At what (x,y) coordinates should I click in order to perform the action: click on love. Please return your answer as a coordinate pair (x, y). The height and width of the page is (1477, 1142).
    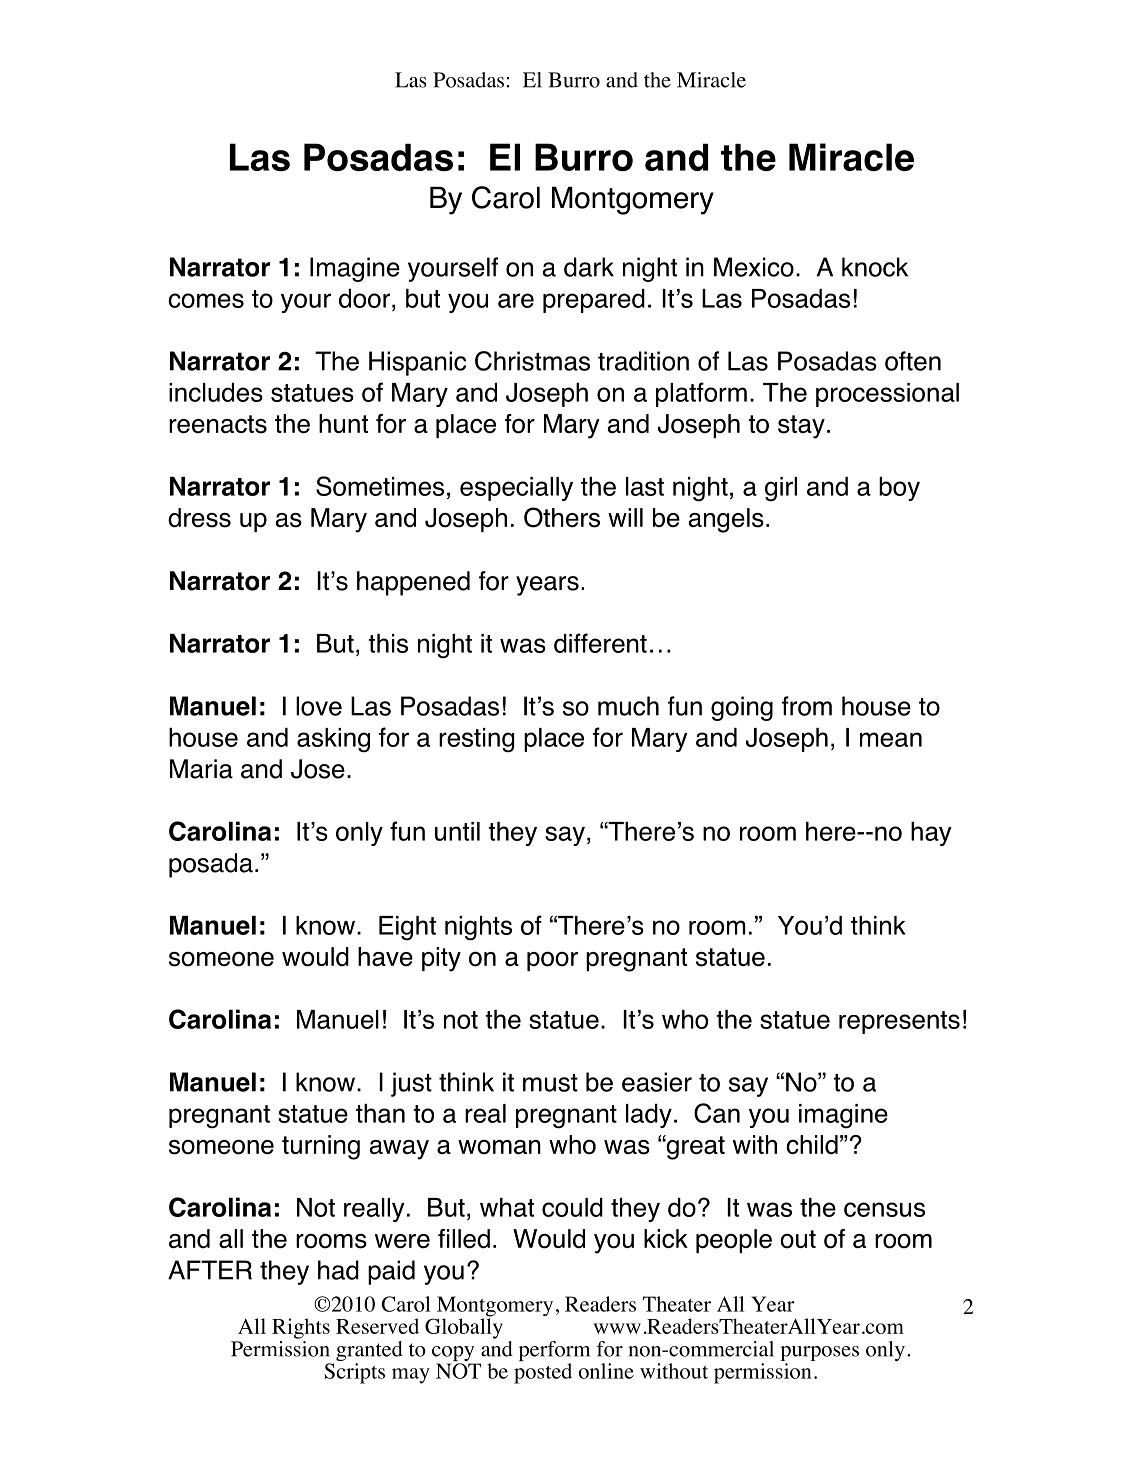
    Looking at the image, I should click on (319, 706).
